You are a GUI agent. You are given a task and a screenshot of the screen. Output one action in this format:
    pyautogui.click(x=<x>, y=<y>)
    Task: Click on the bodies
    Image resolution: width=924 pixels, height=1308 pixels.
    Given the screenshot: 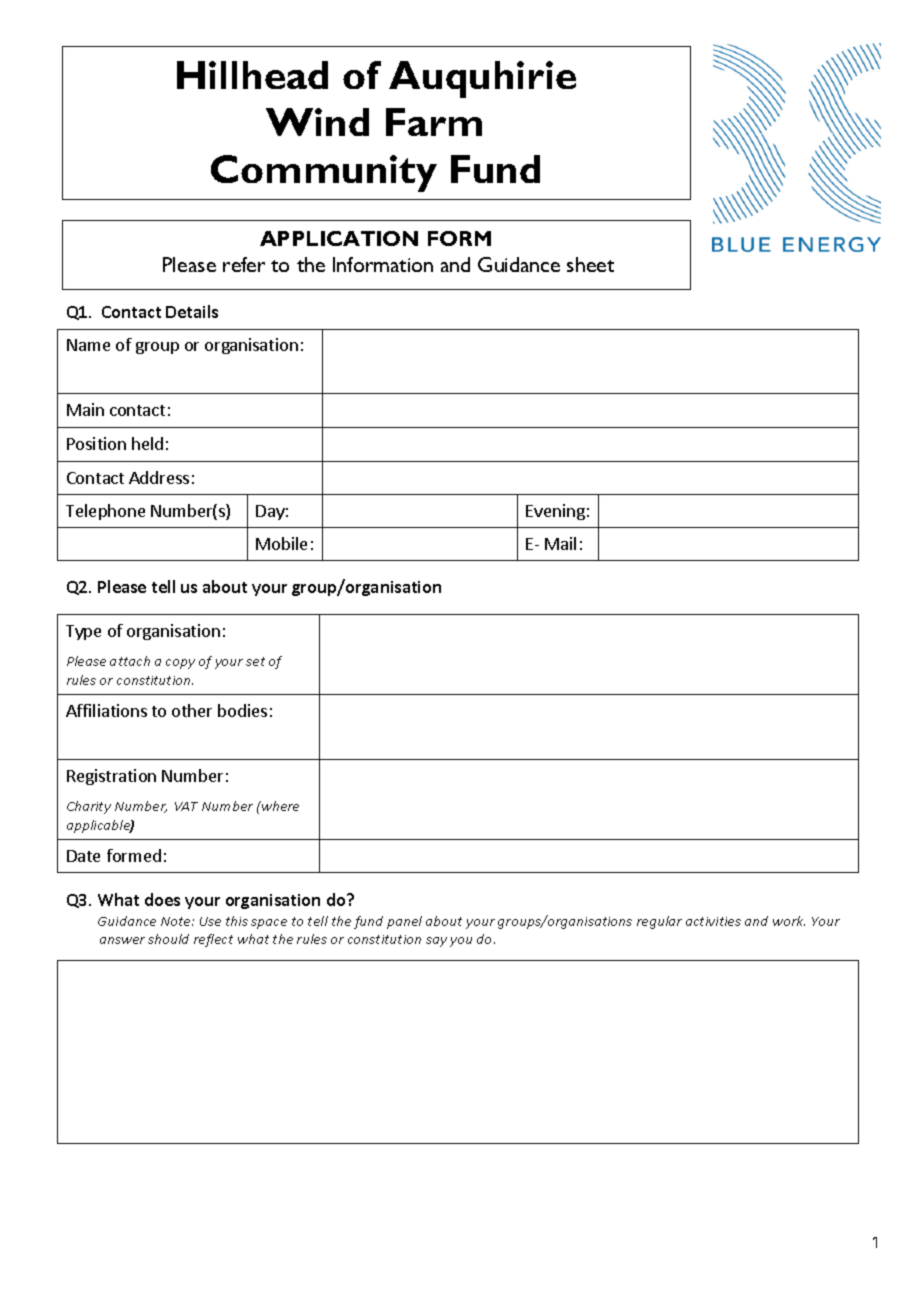 What is the action you would take?
    pyautogui.click(x=242, y=710)
